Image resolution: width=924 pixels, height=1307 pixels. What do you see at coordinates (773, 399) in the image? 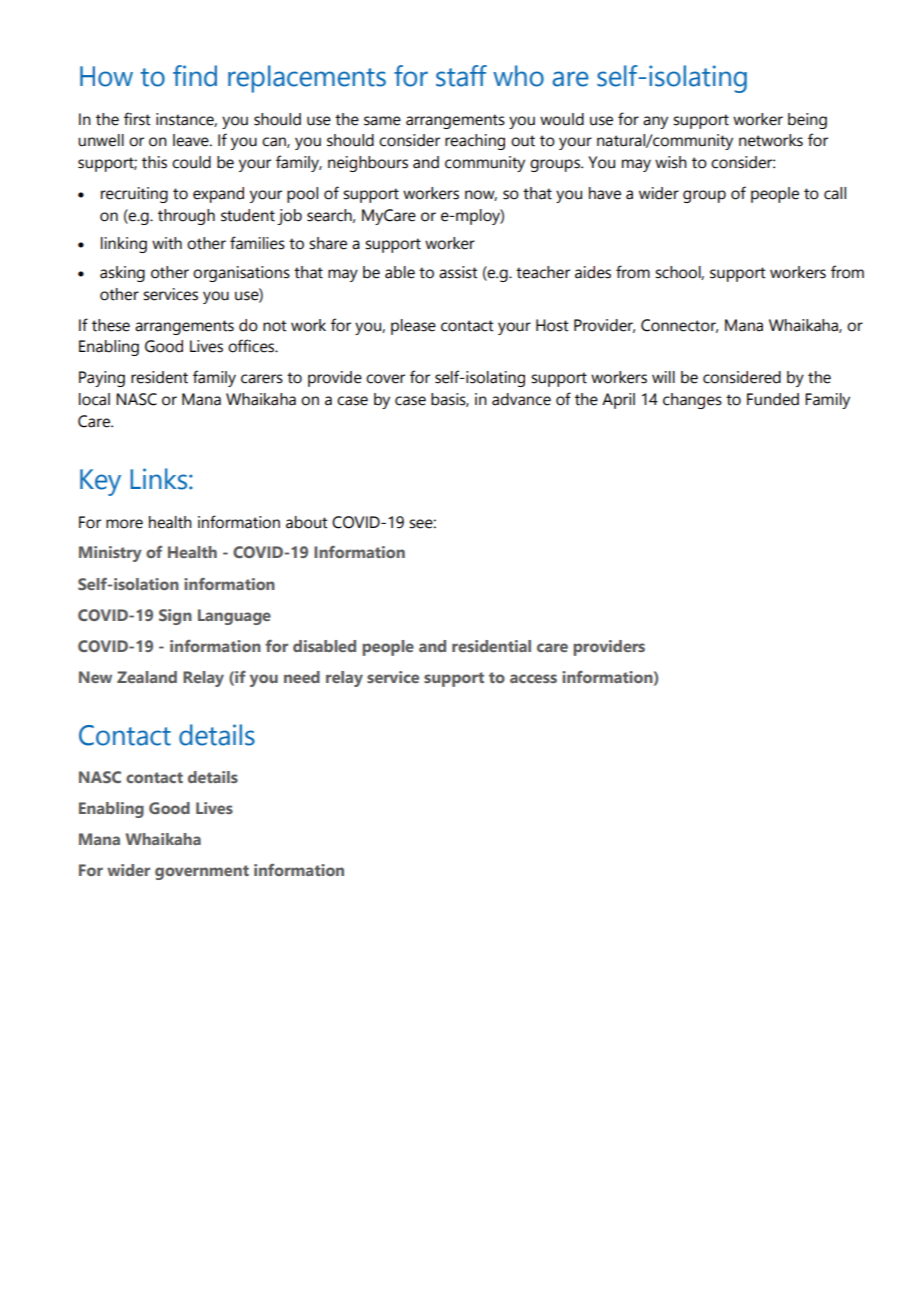
I see `Funded` at bounding box center [773, 399].
